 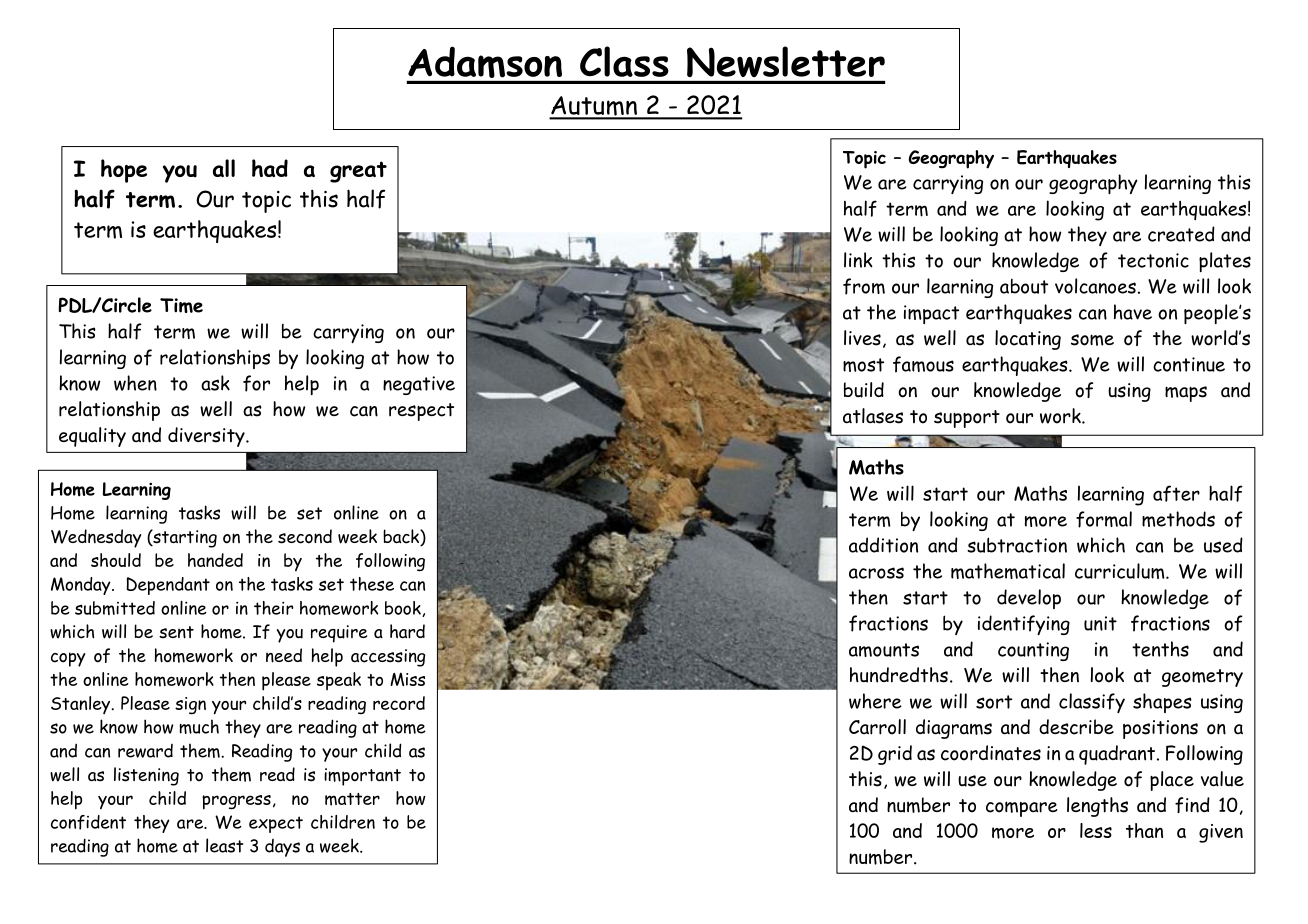 What do you see at coordinates (1176, 493) in the document?
I see `after` at bounding box center [1176, 493].
